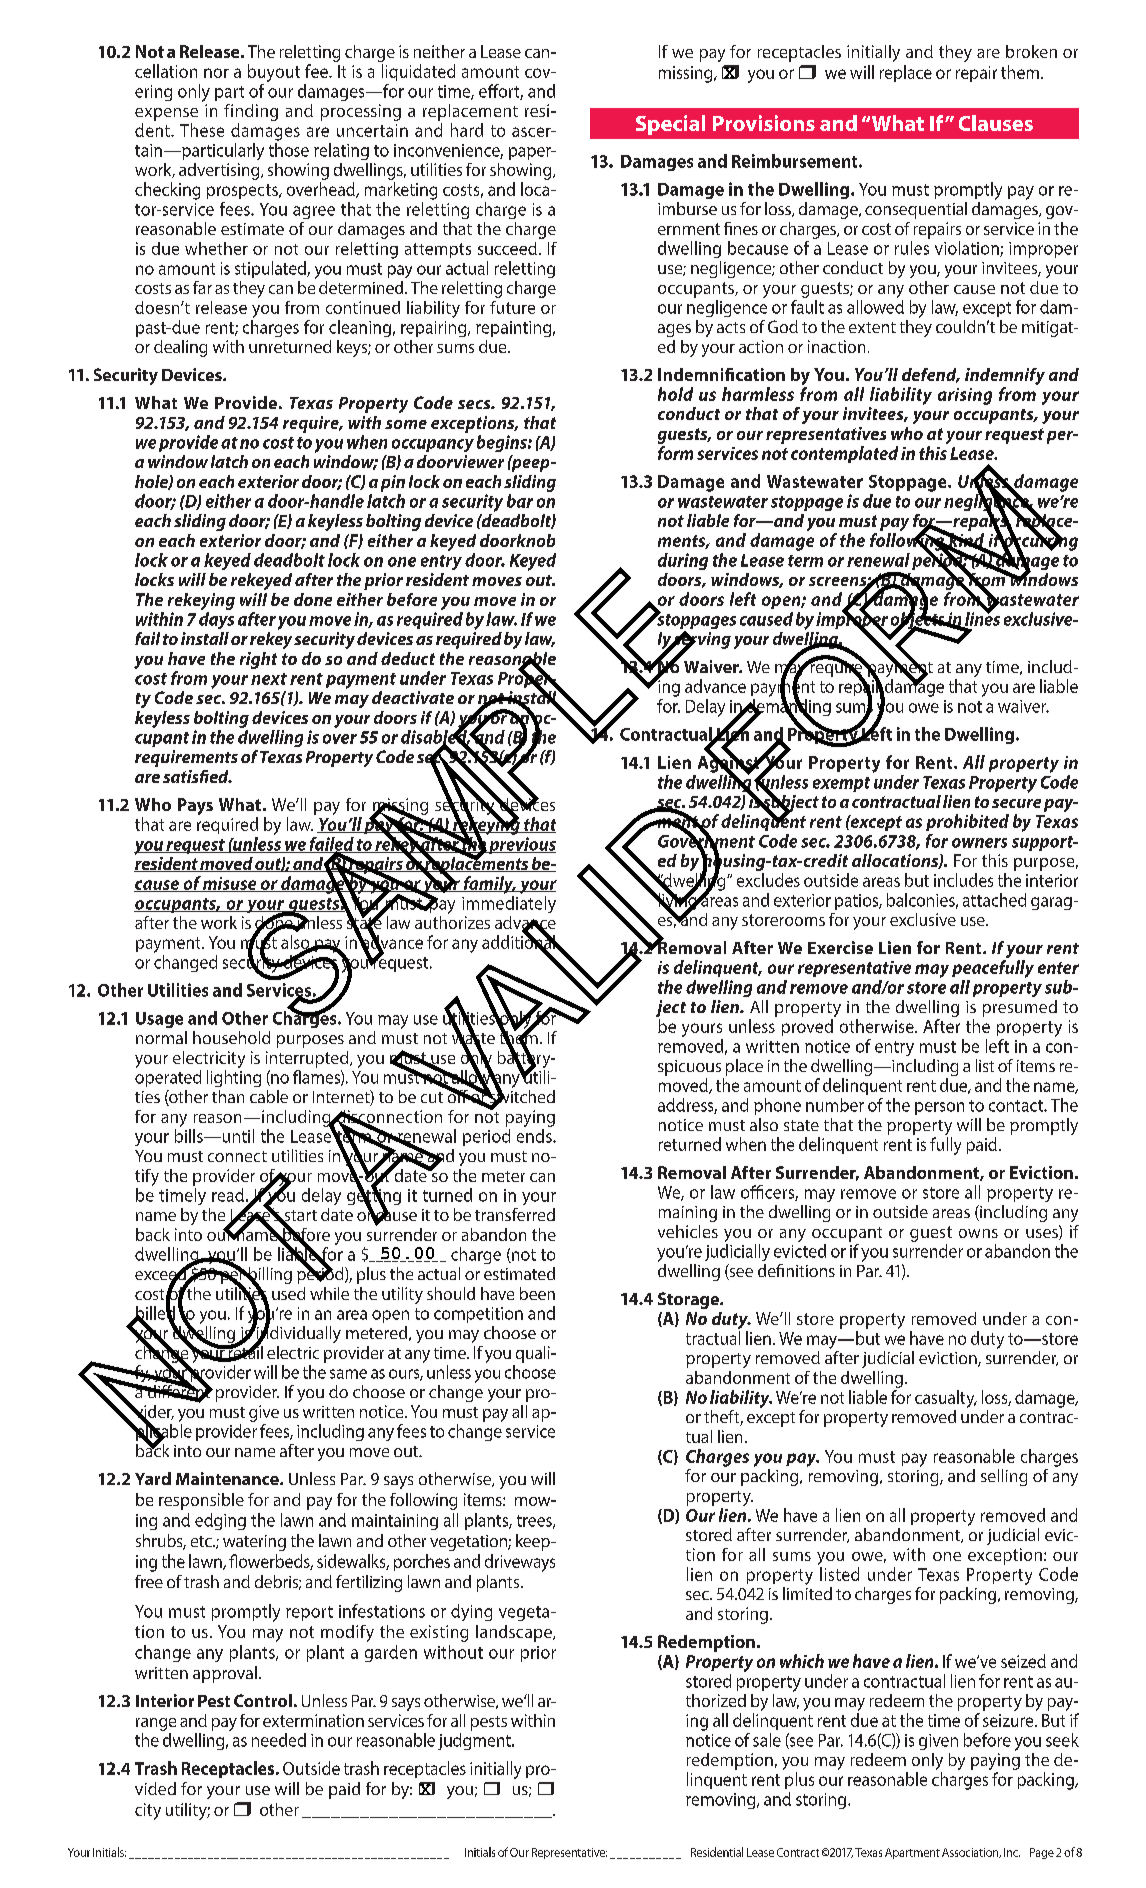 The width and height of the screenshot is (1146, 1888). I want to click on broken, so click(1031, 51).
